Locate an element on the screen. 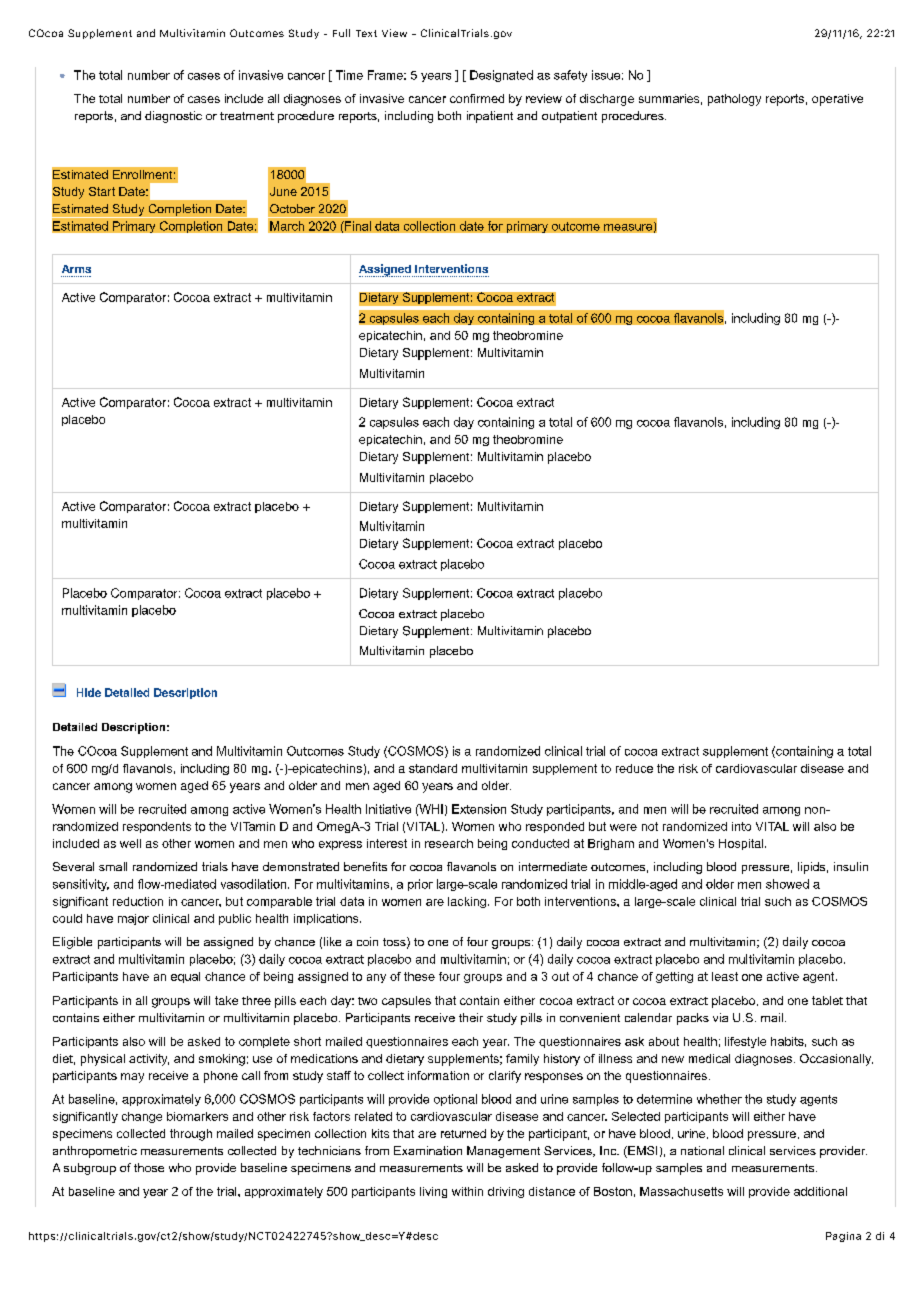  reduce is located at coordinates (634, 768).
